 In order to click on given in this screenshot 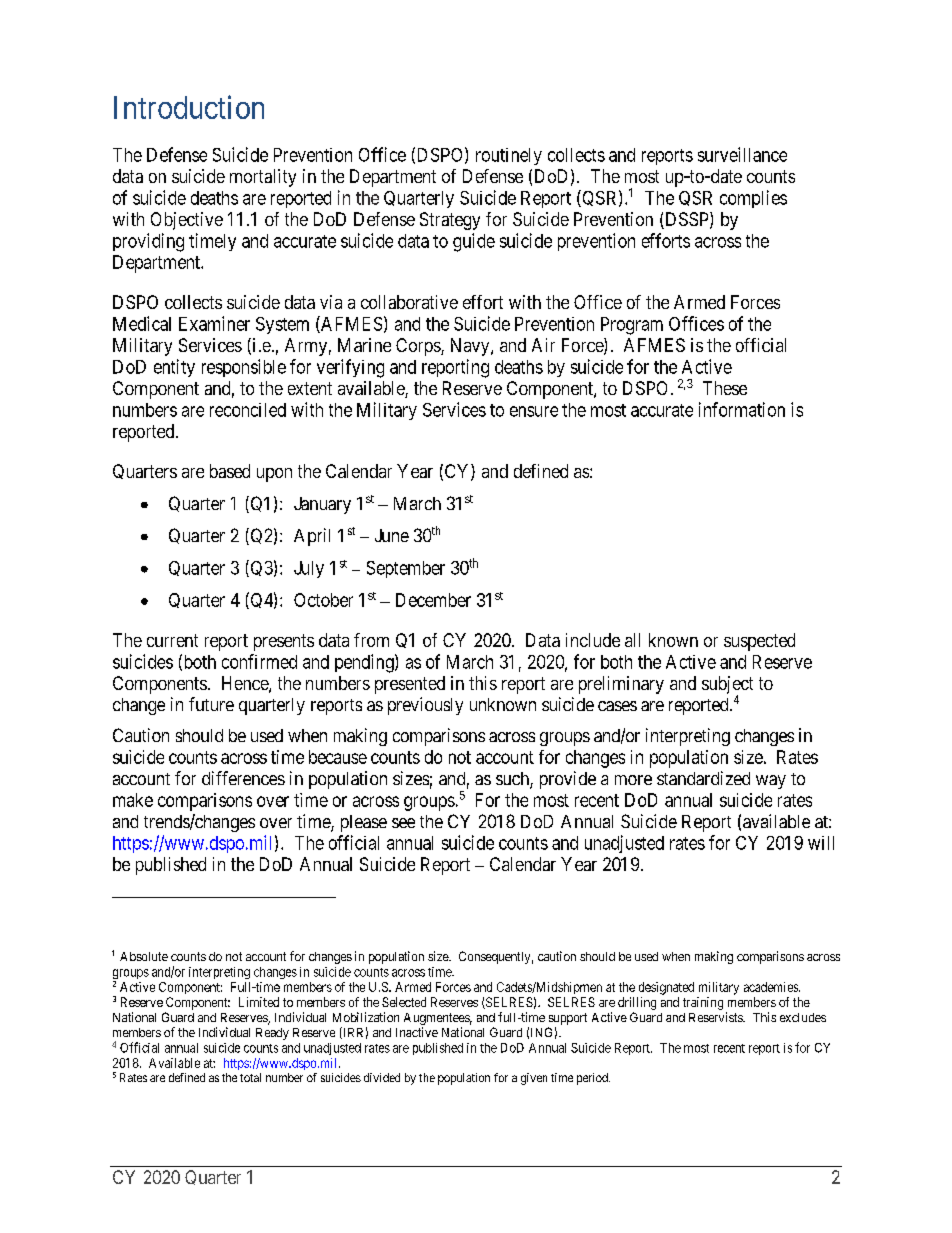, I will do `click(534, 1079)`.
